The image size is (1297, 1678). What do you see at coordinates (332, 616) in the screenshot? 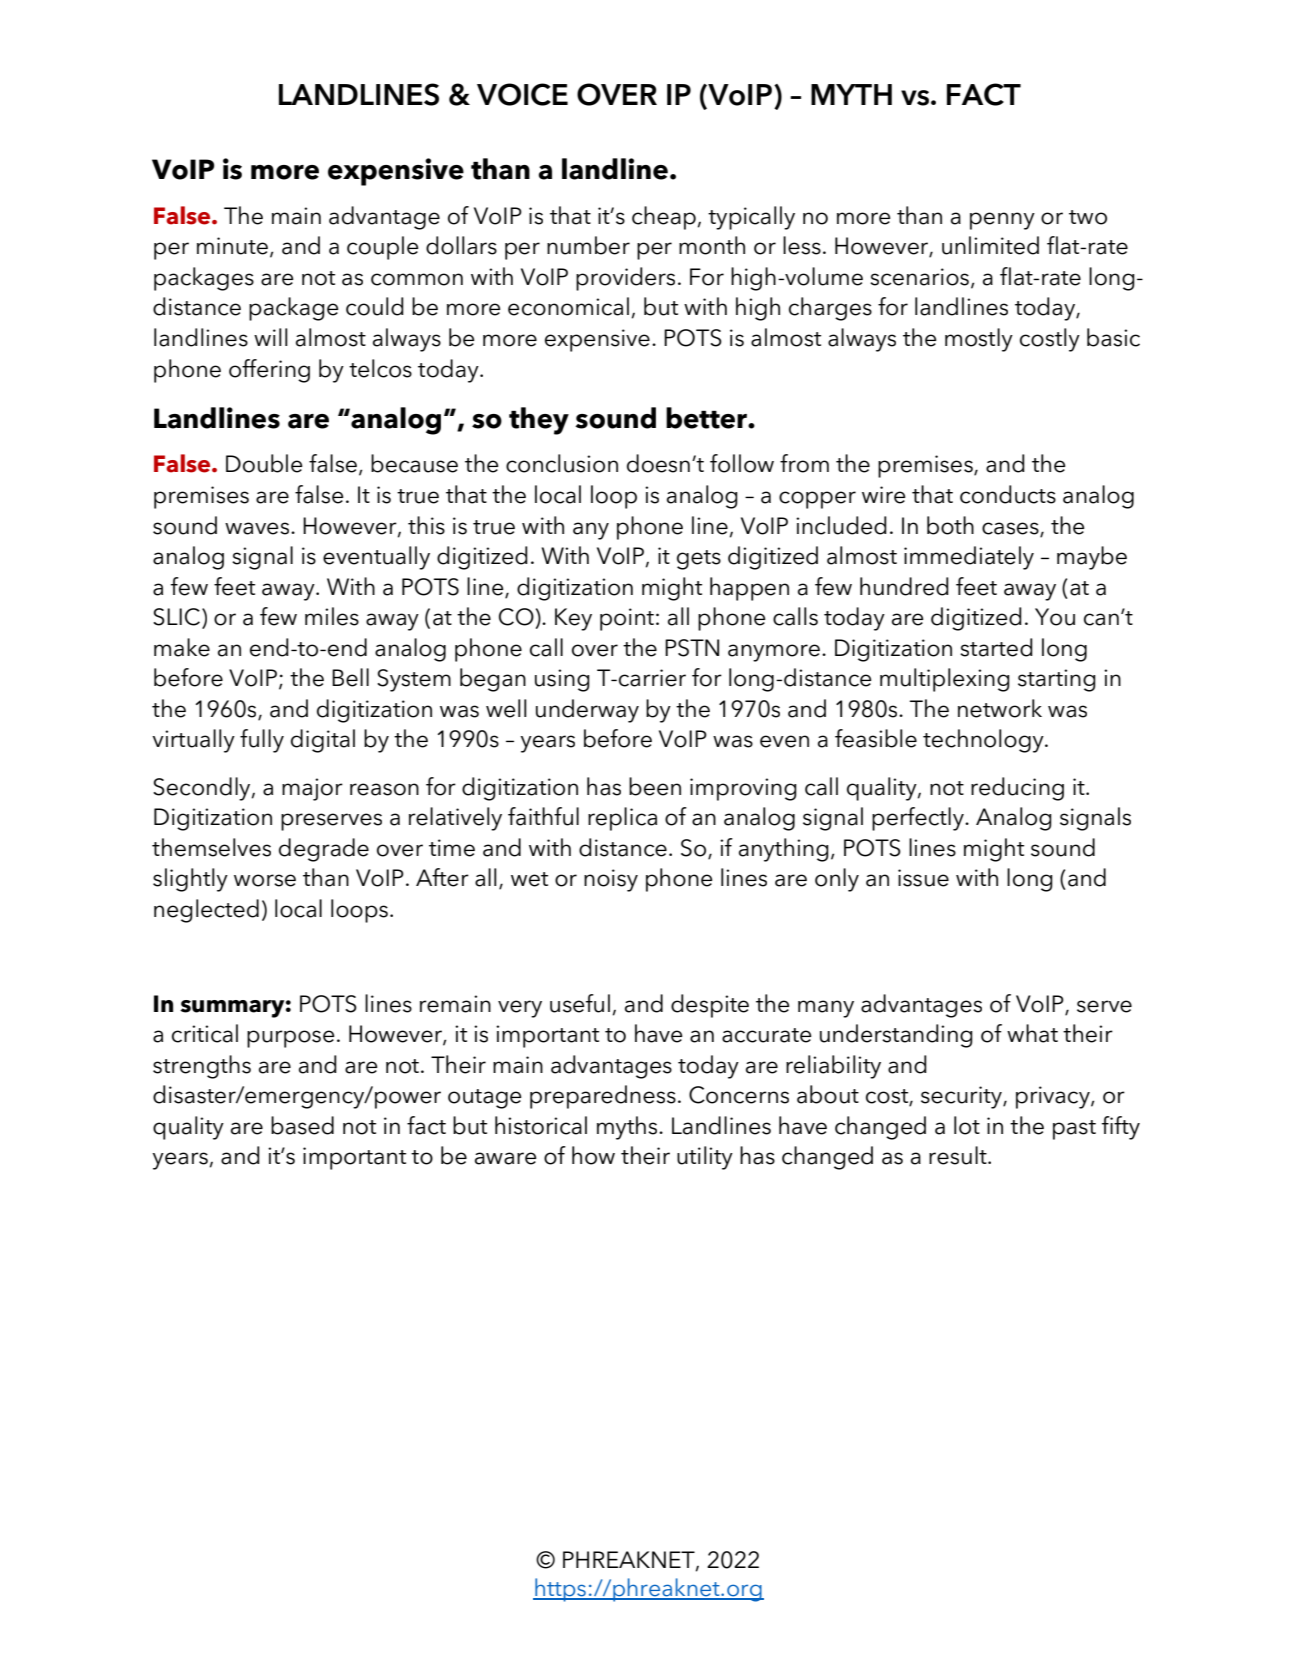
I see `miles` at bounding box center [332, 616].
